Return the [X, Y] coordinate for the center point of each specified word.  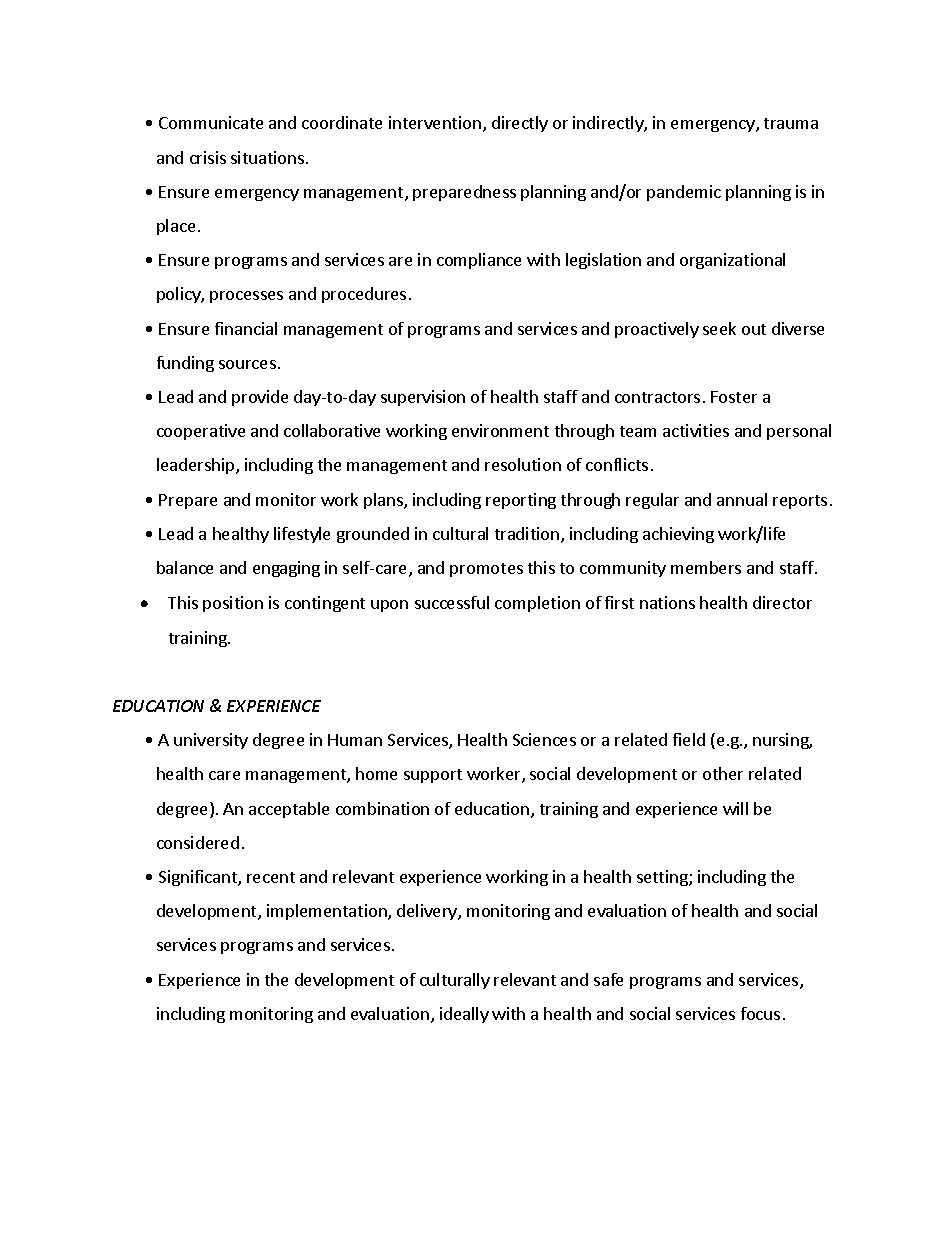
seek [719, 328]
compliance [479, 261]
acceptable [289, 810]
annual [742, 499]
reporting [521, 501]
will [735, 808]
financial [246, 328]
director [782, 602]
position [233, 604]
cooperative [201, 432]
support [433, 776]
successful [452, 602]
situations [267, 157]
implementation [328, 912]
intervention [436, 124]
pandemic [684, 193]
